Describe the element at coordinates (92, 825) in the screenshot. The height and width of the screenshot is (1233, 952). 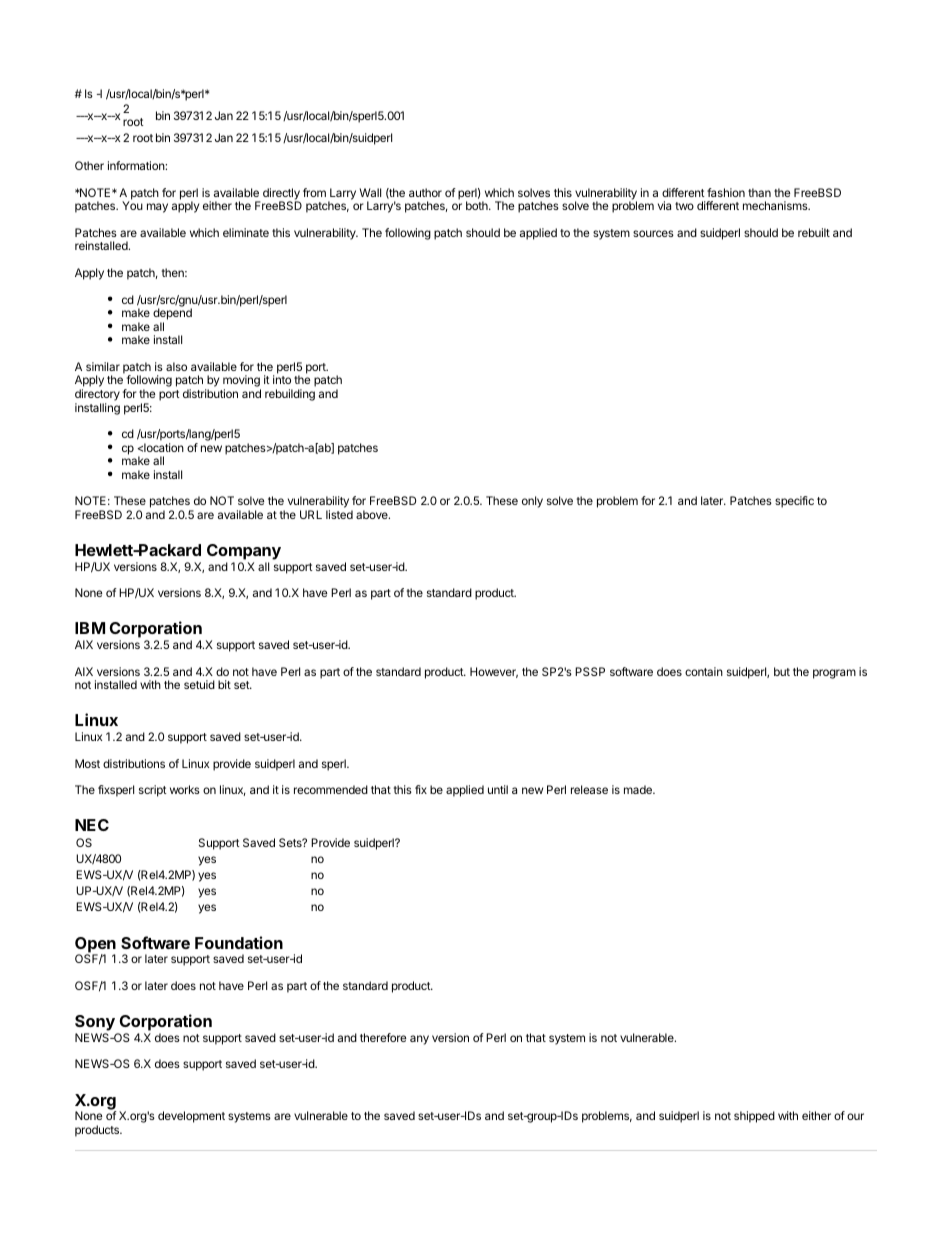
I see `NEC` at that location.
